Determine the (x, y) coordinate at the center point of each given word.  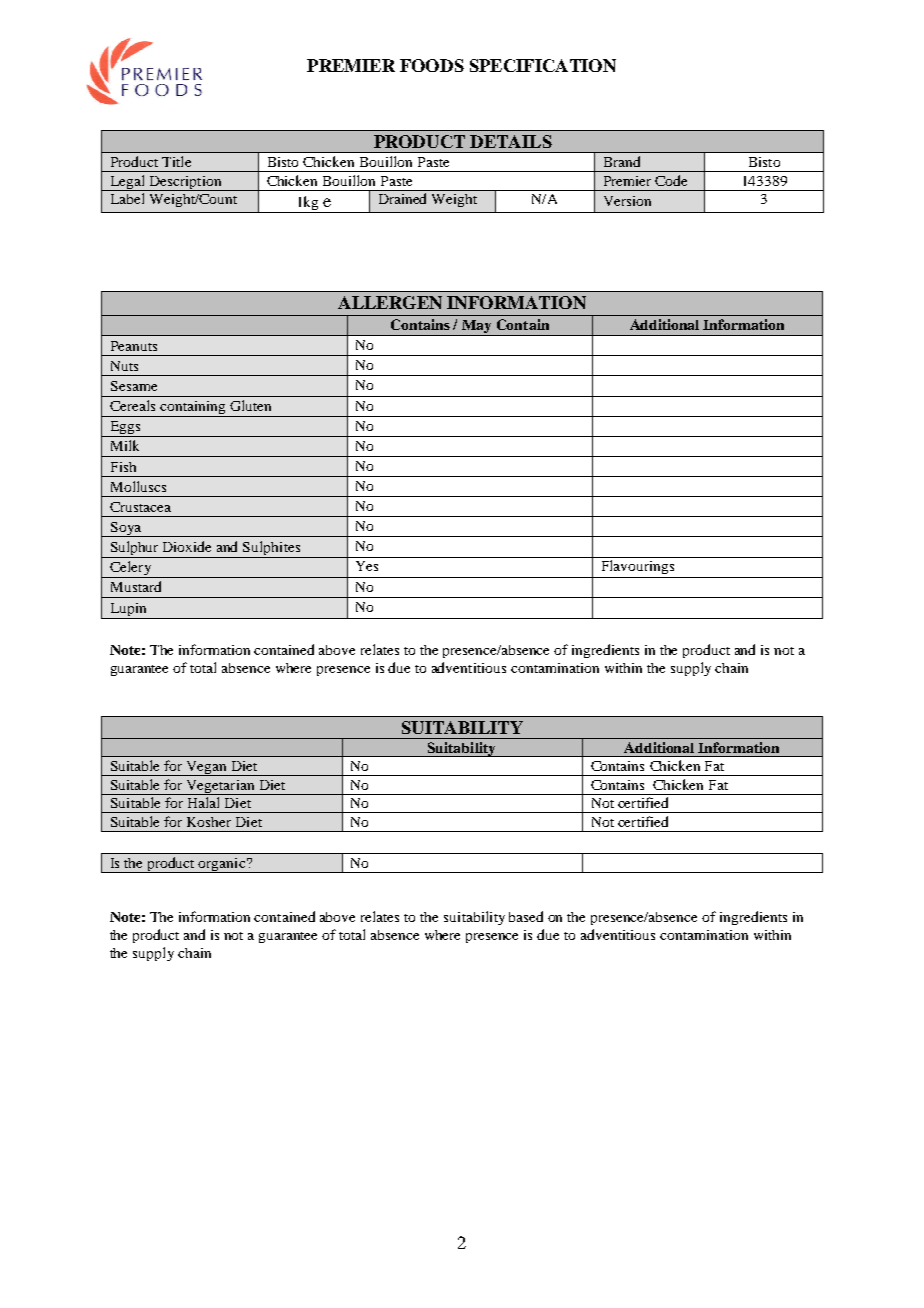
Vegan (207, 768)
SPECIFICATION (543, 65)
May (476, 328)
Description (185, 183)
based (526, 916)
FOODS (432, 65)
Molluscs (138, 486)
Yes (367, 566)
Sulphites (272, 549)
